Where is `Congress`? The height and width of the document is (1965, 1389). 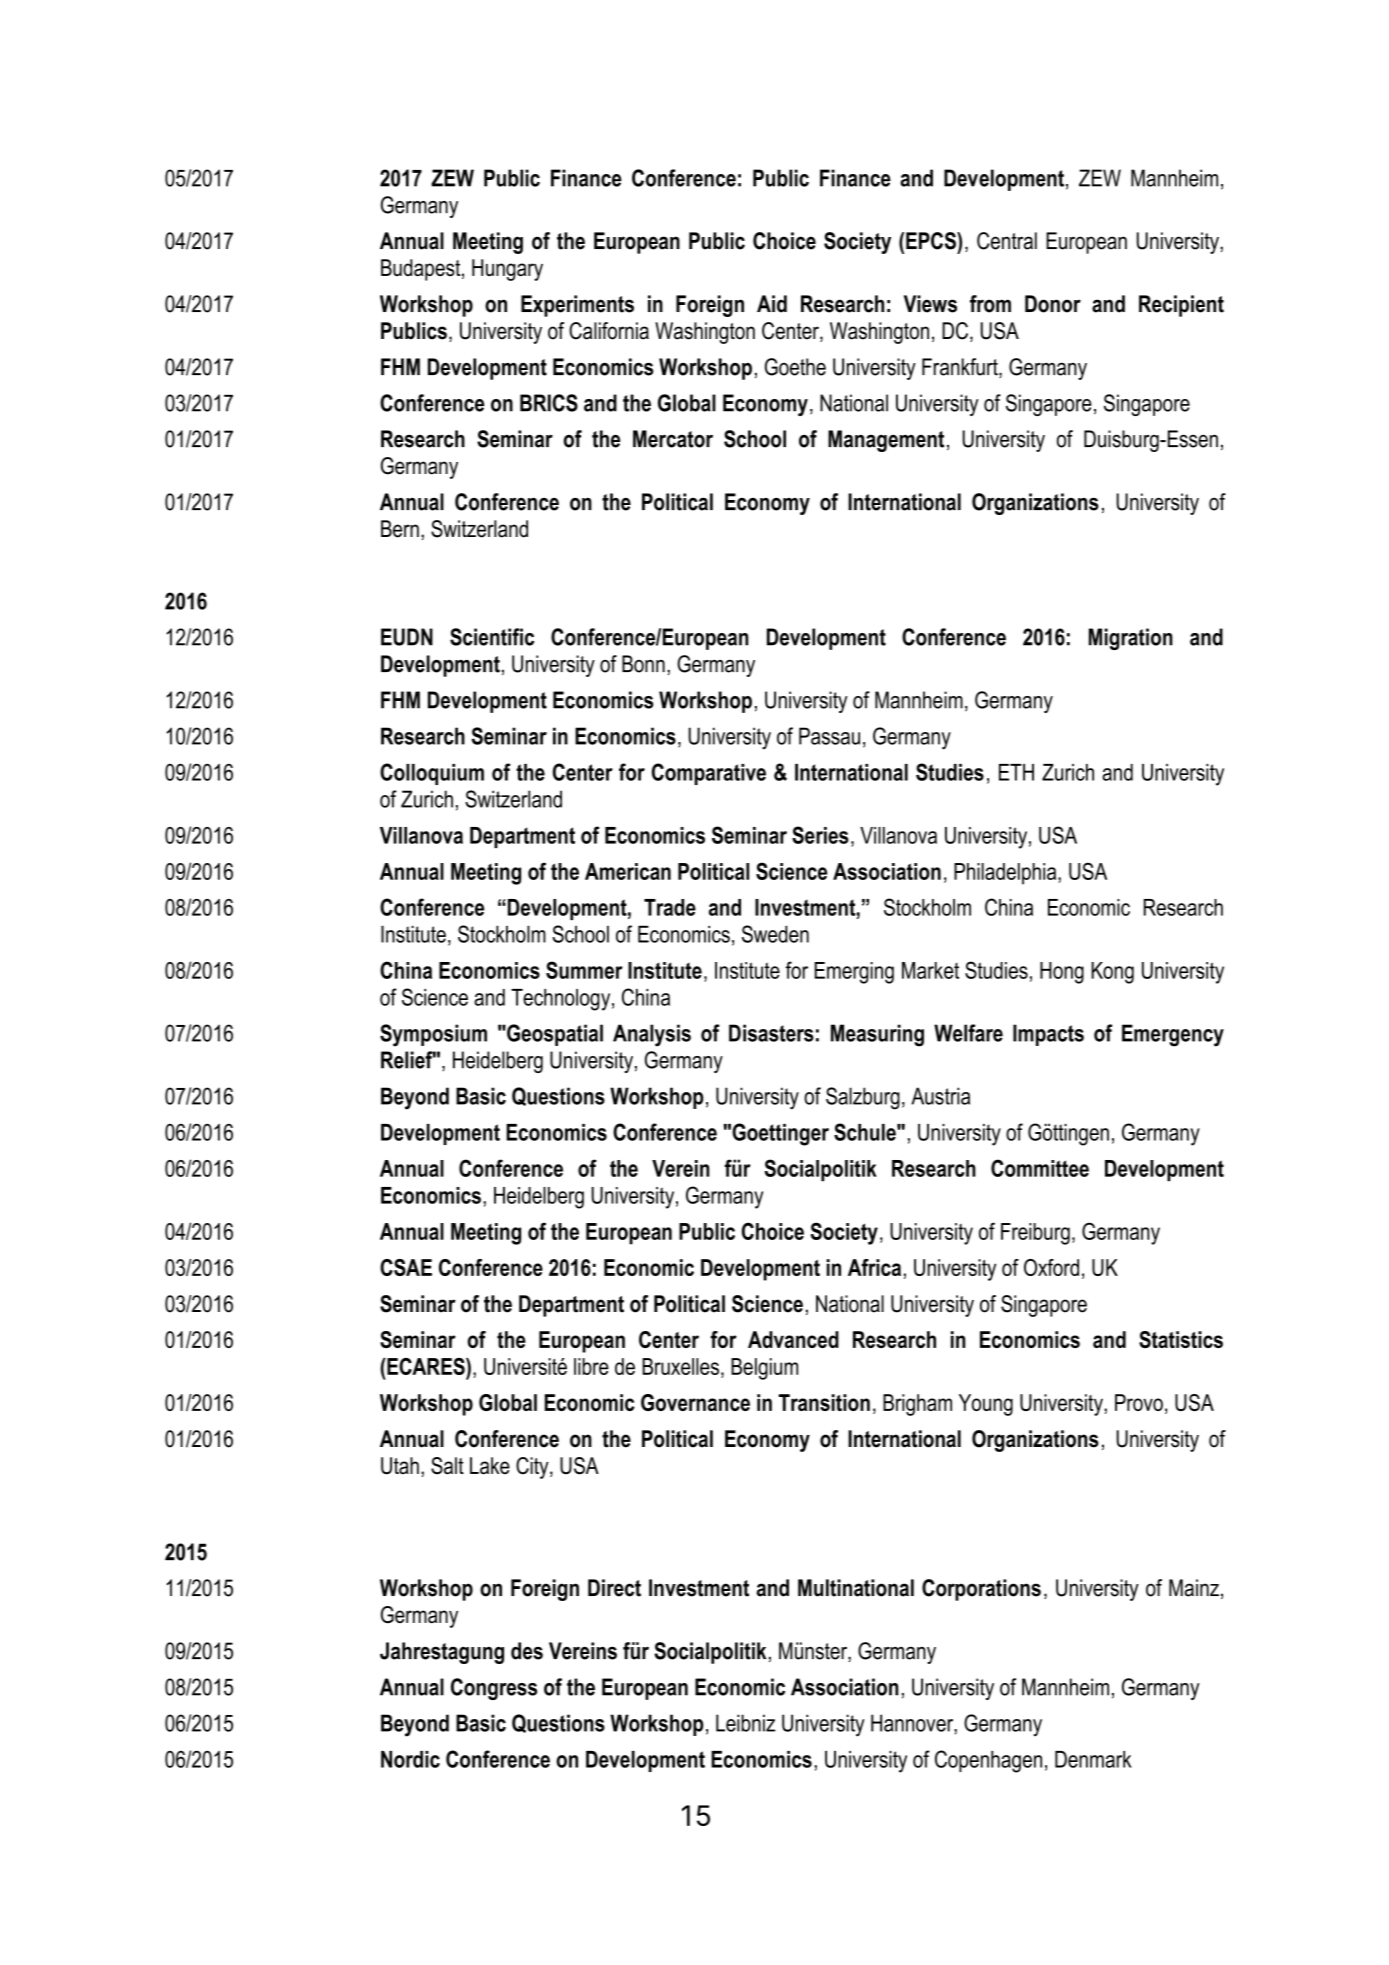
Congress is located at coordinates (494, 1689).
